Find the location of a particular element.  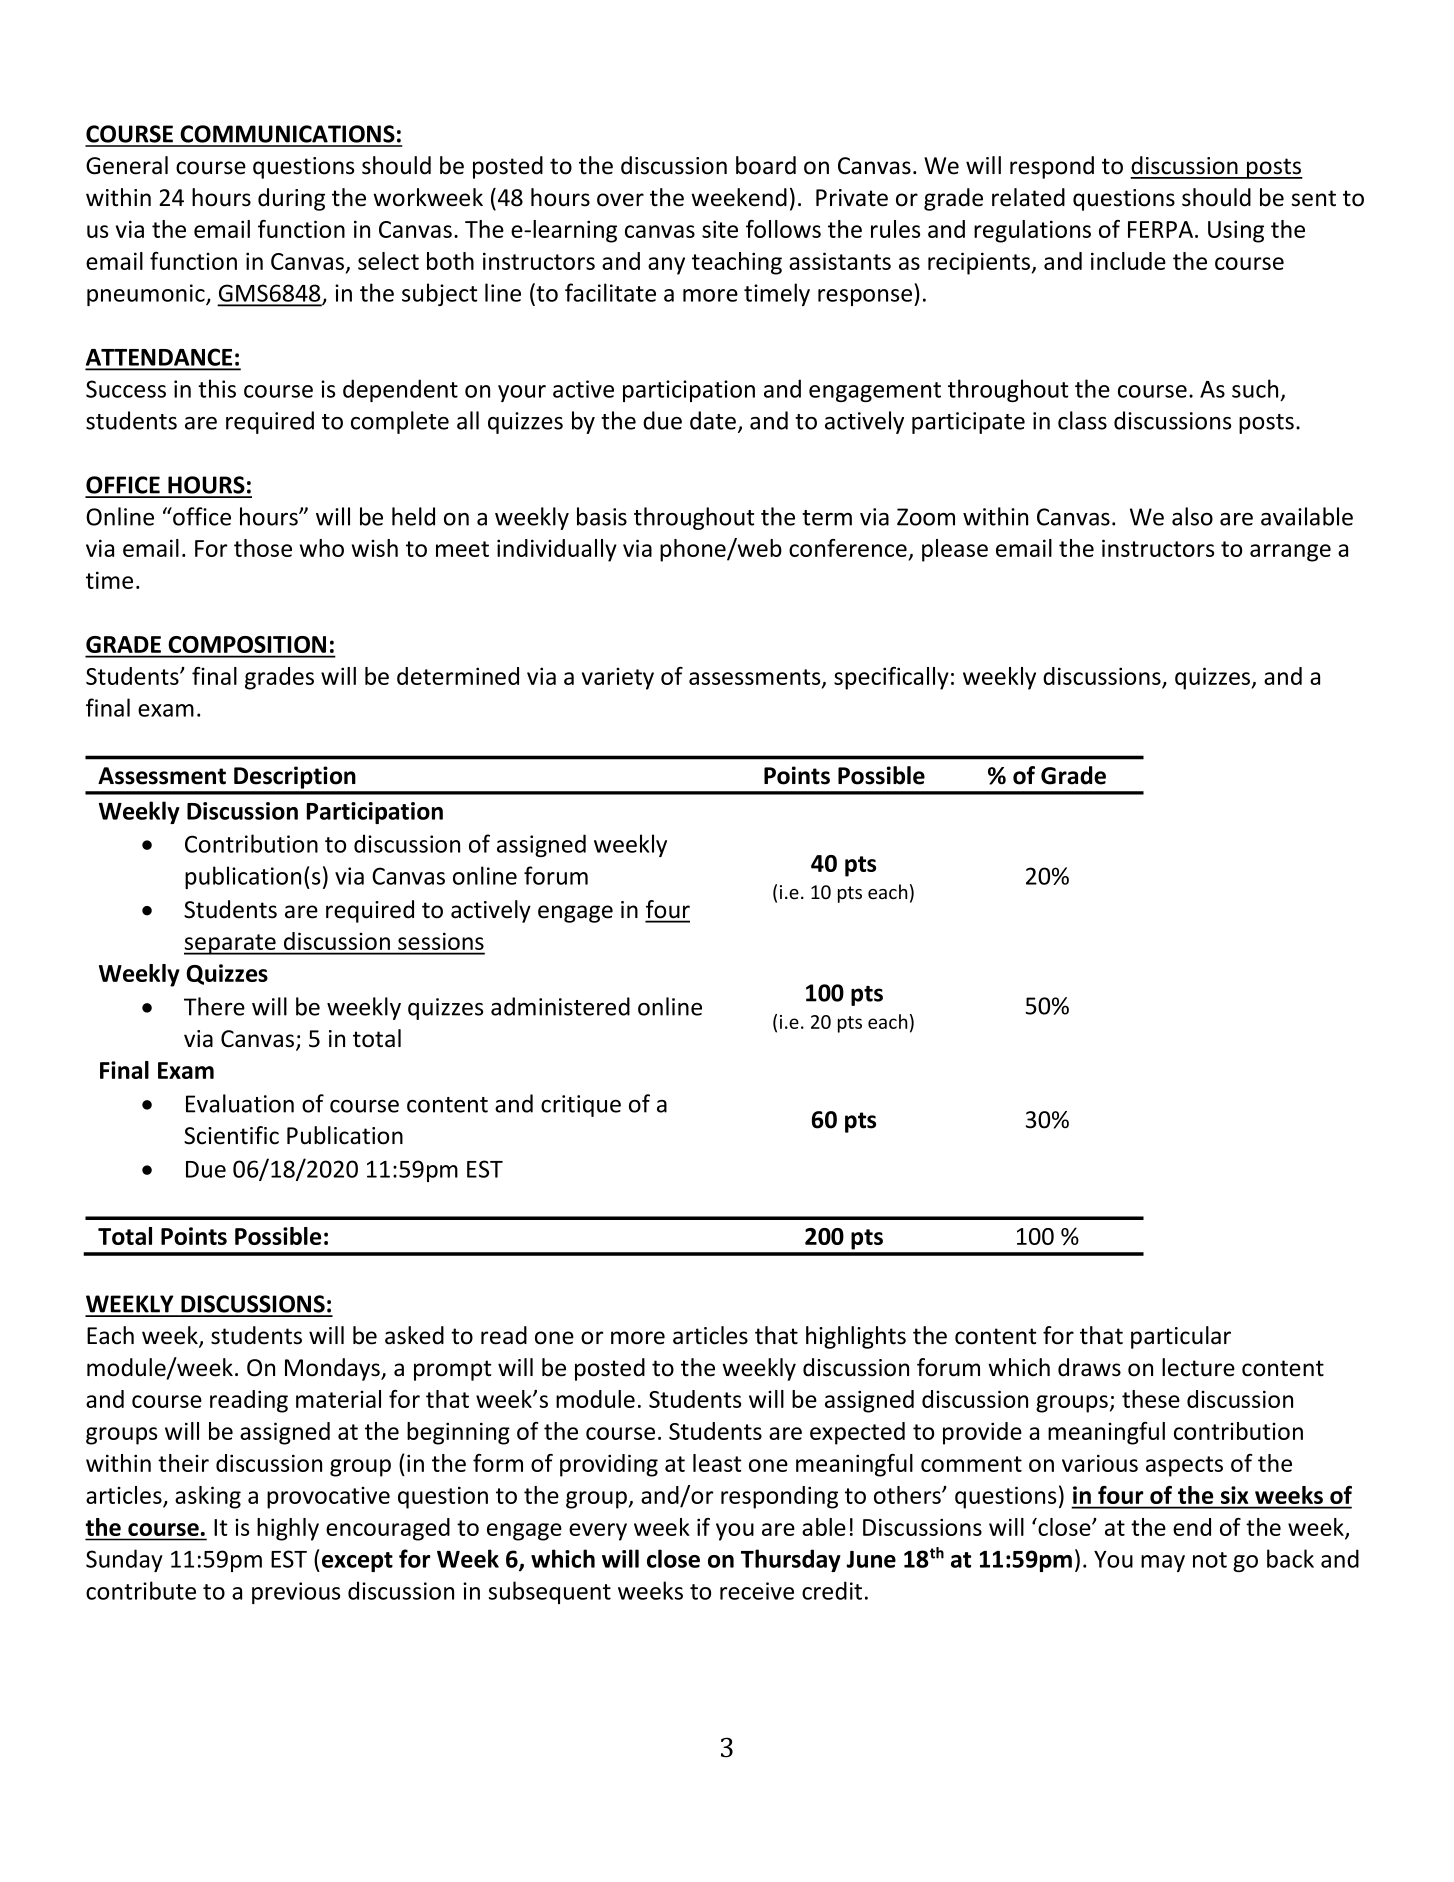

FERPA is located at coordinates (1160, 229).
